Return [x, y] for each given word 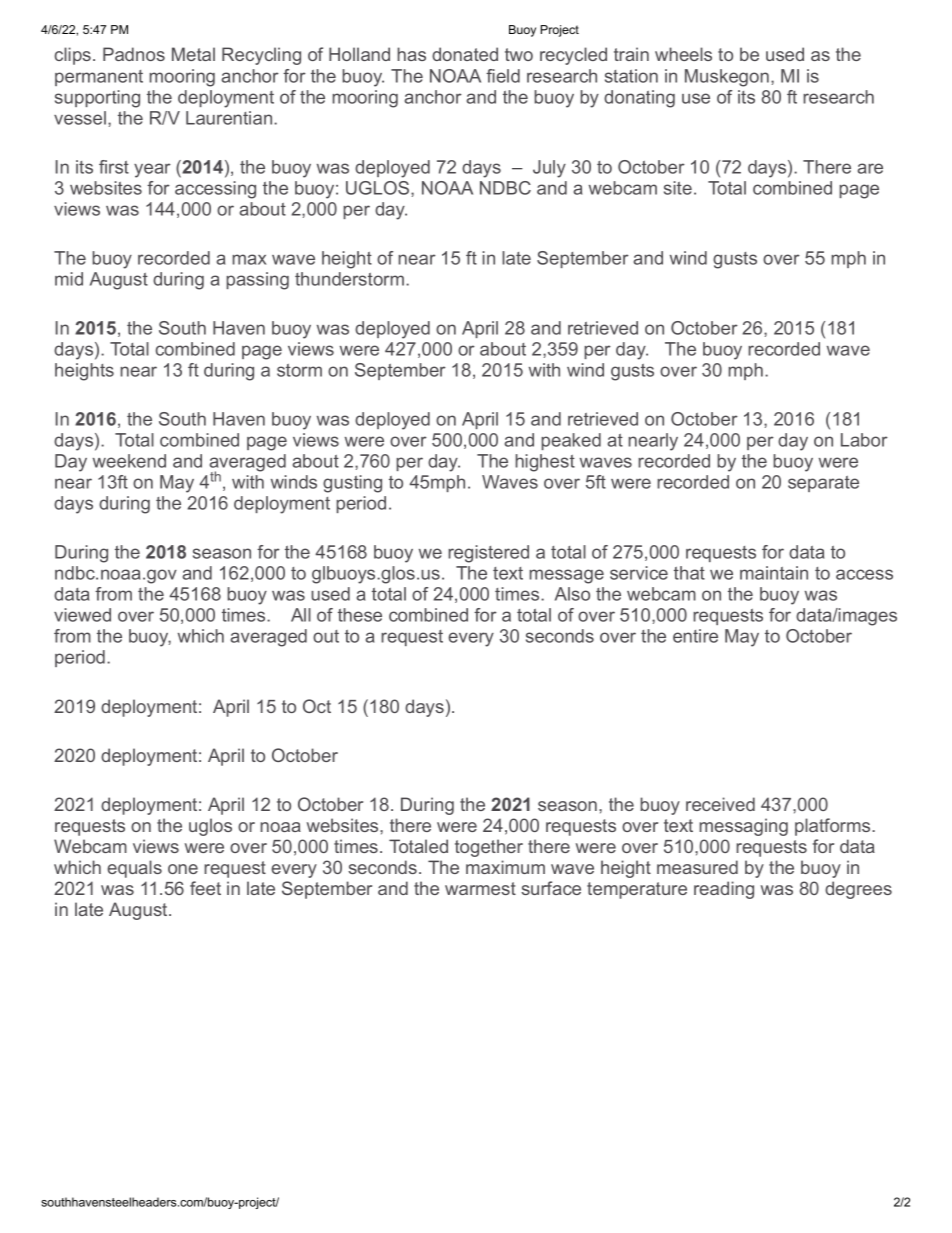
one [183, 869]
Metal [193, 54]
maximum [505, 867]
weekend [129, 461]
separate [823, 484]
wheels [683, 54]
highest [545, 463]
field [503, 76]
